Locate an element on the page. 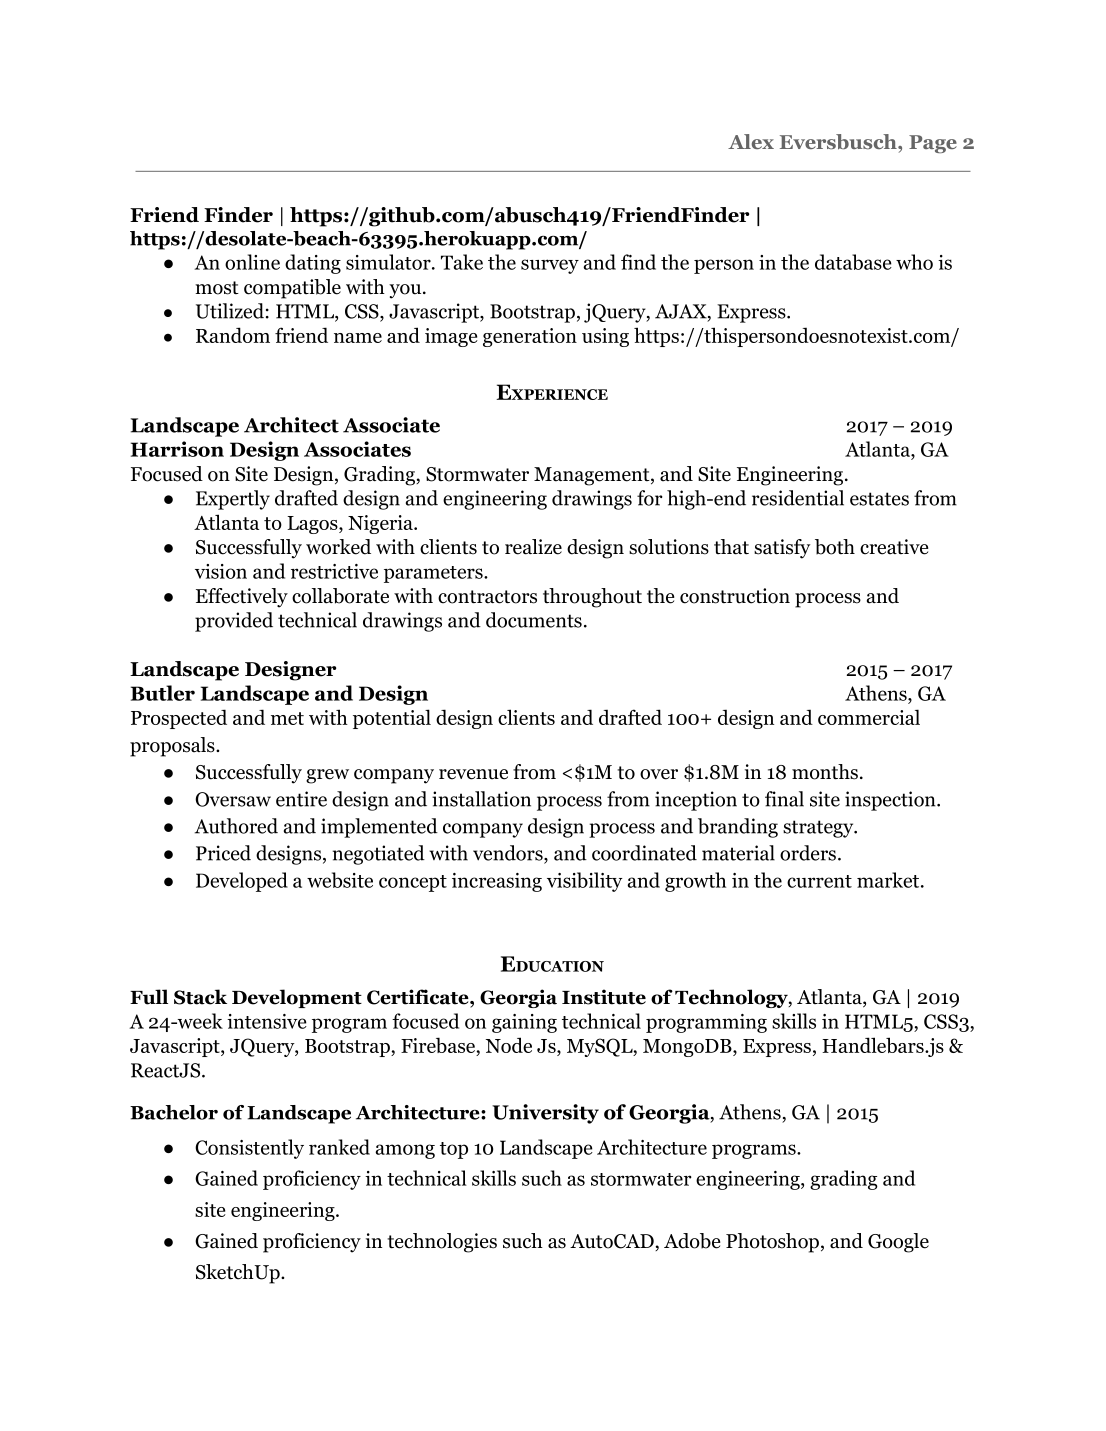 This page has height=1431, width=1106. commercial is located at coordinates (869, 717).
